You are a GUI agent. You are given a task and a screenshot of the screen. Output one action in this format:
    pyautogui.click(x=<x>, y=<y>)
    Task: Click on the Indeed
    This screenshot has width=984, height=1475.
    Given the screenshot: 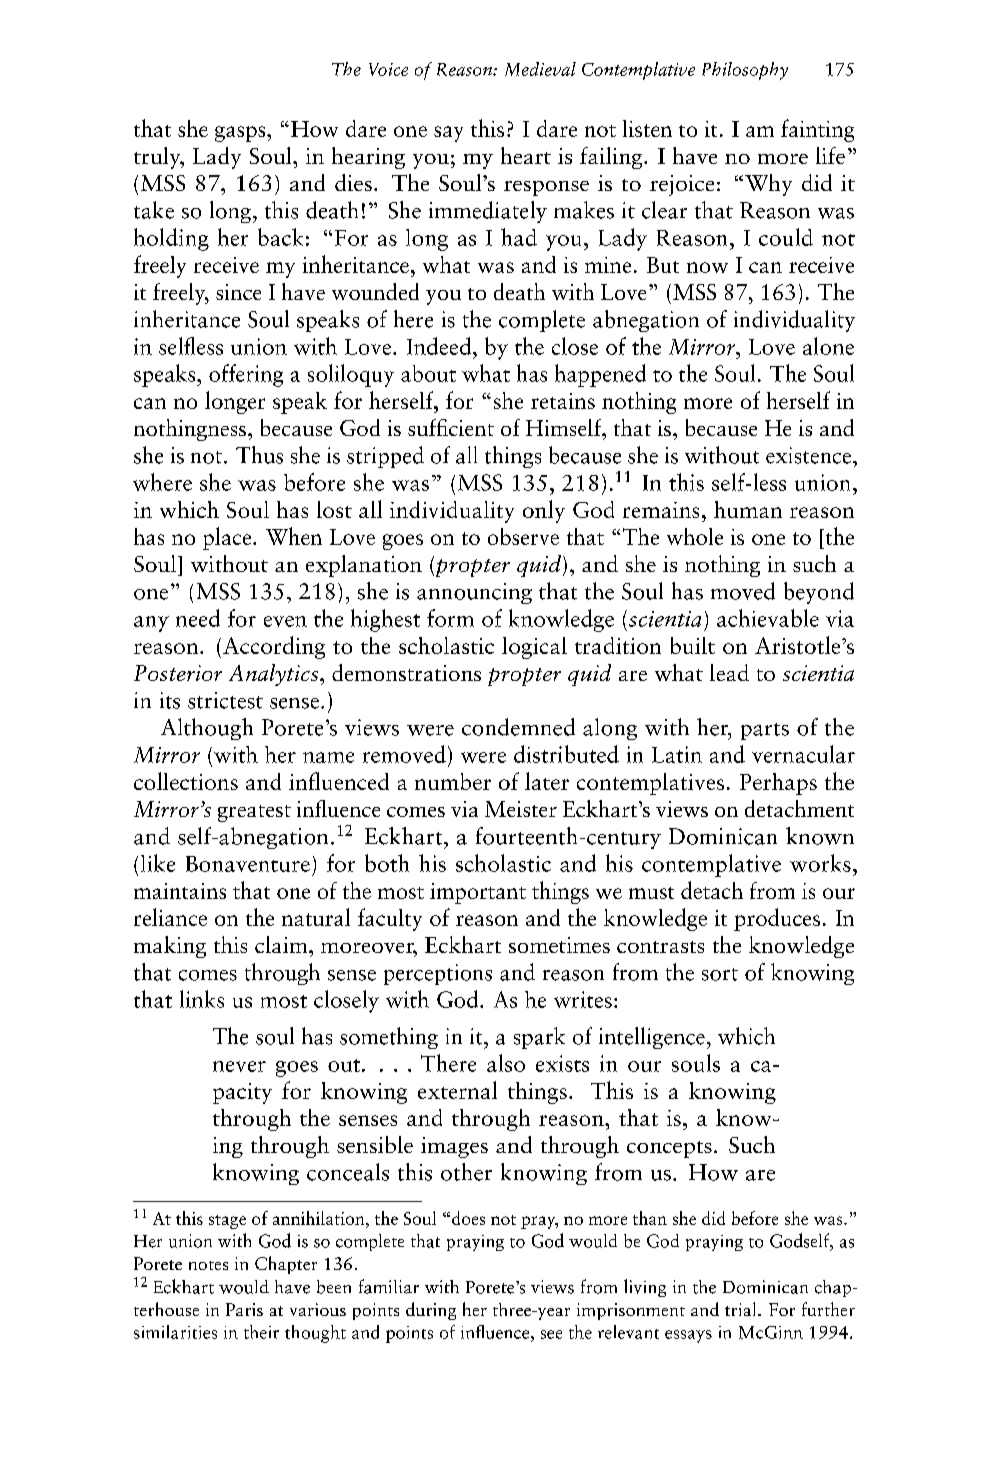 What is the action you would take?
    pyautogui.click(x=439, y=346)
